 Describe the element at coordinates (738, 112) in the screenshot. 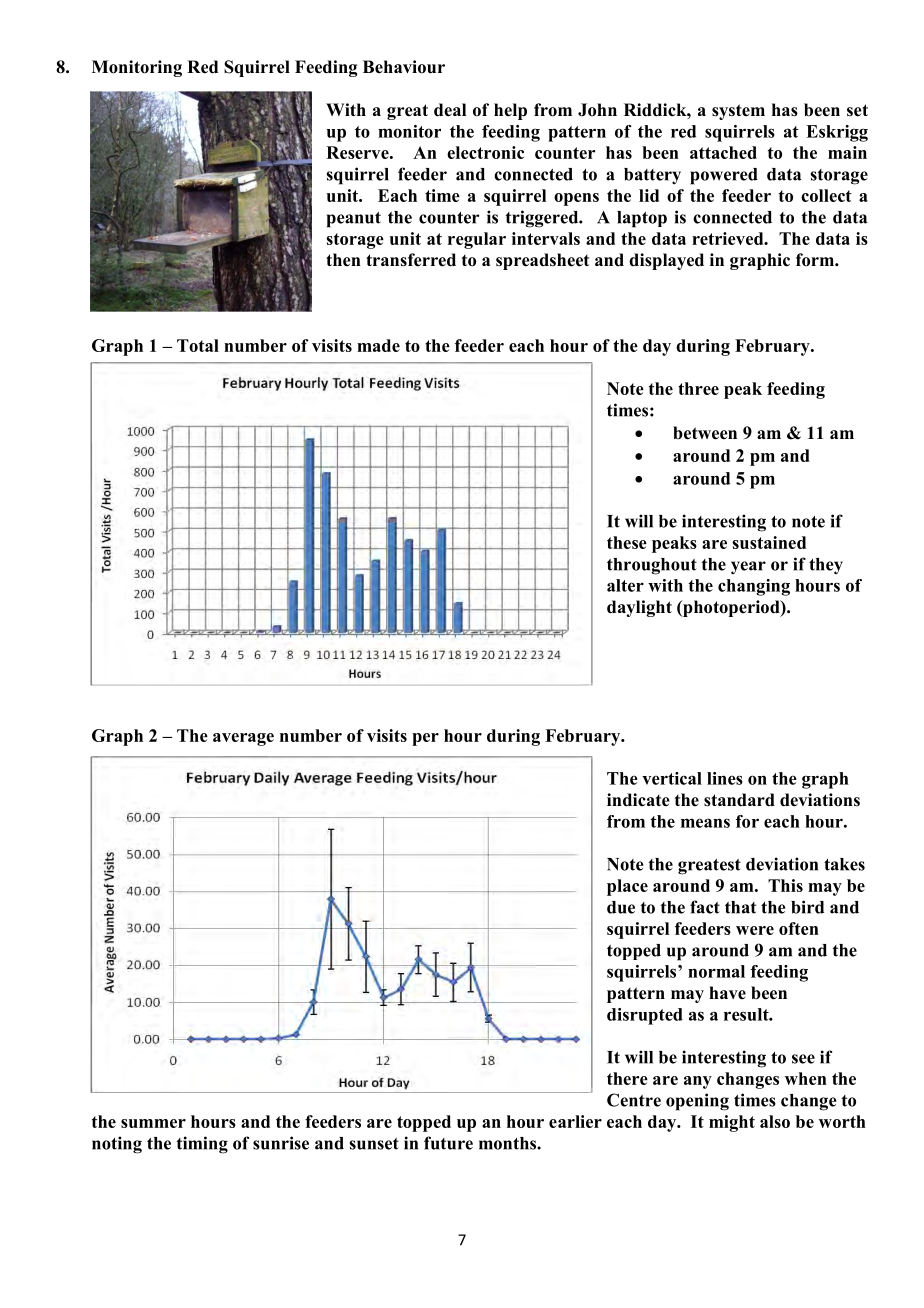

I see `system` at that location.
